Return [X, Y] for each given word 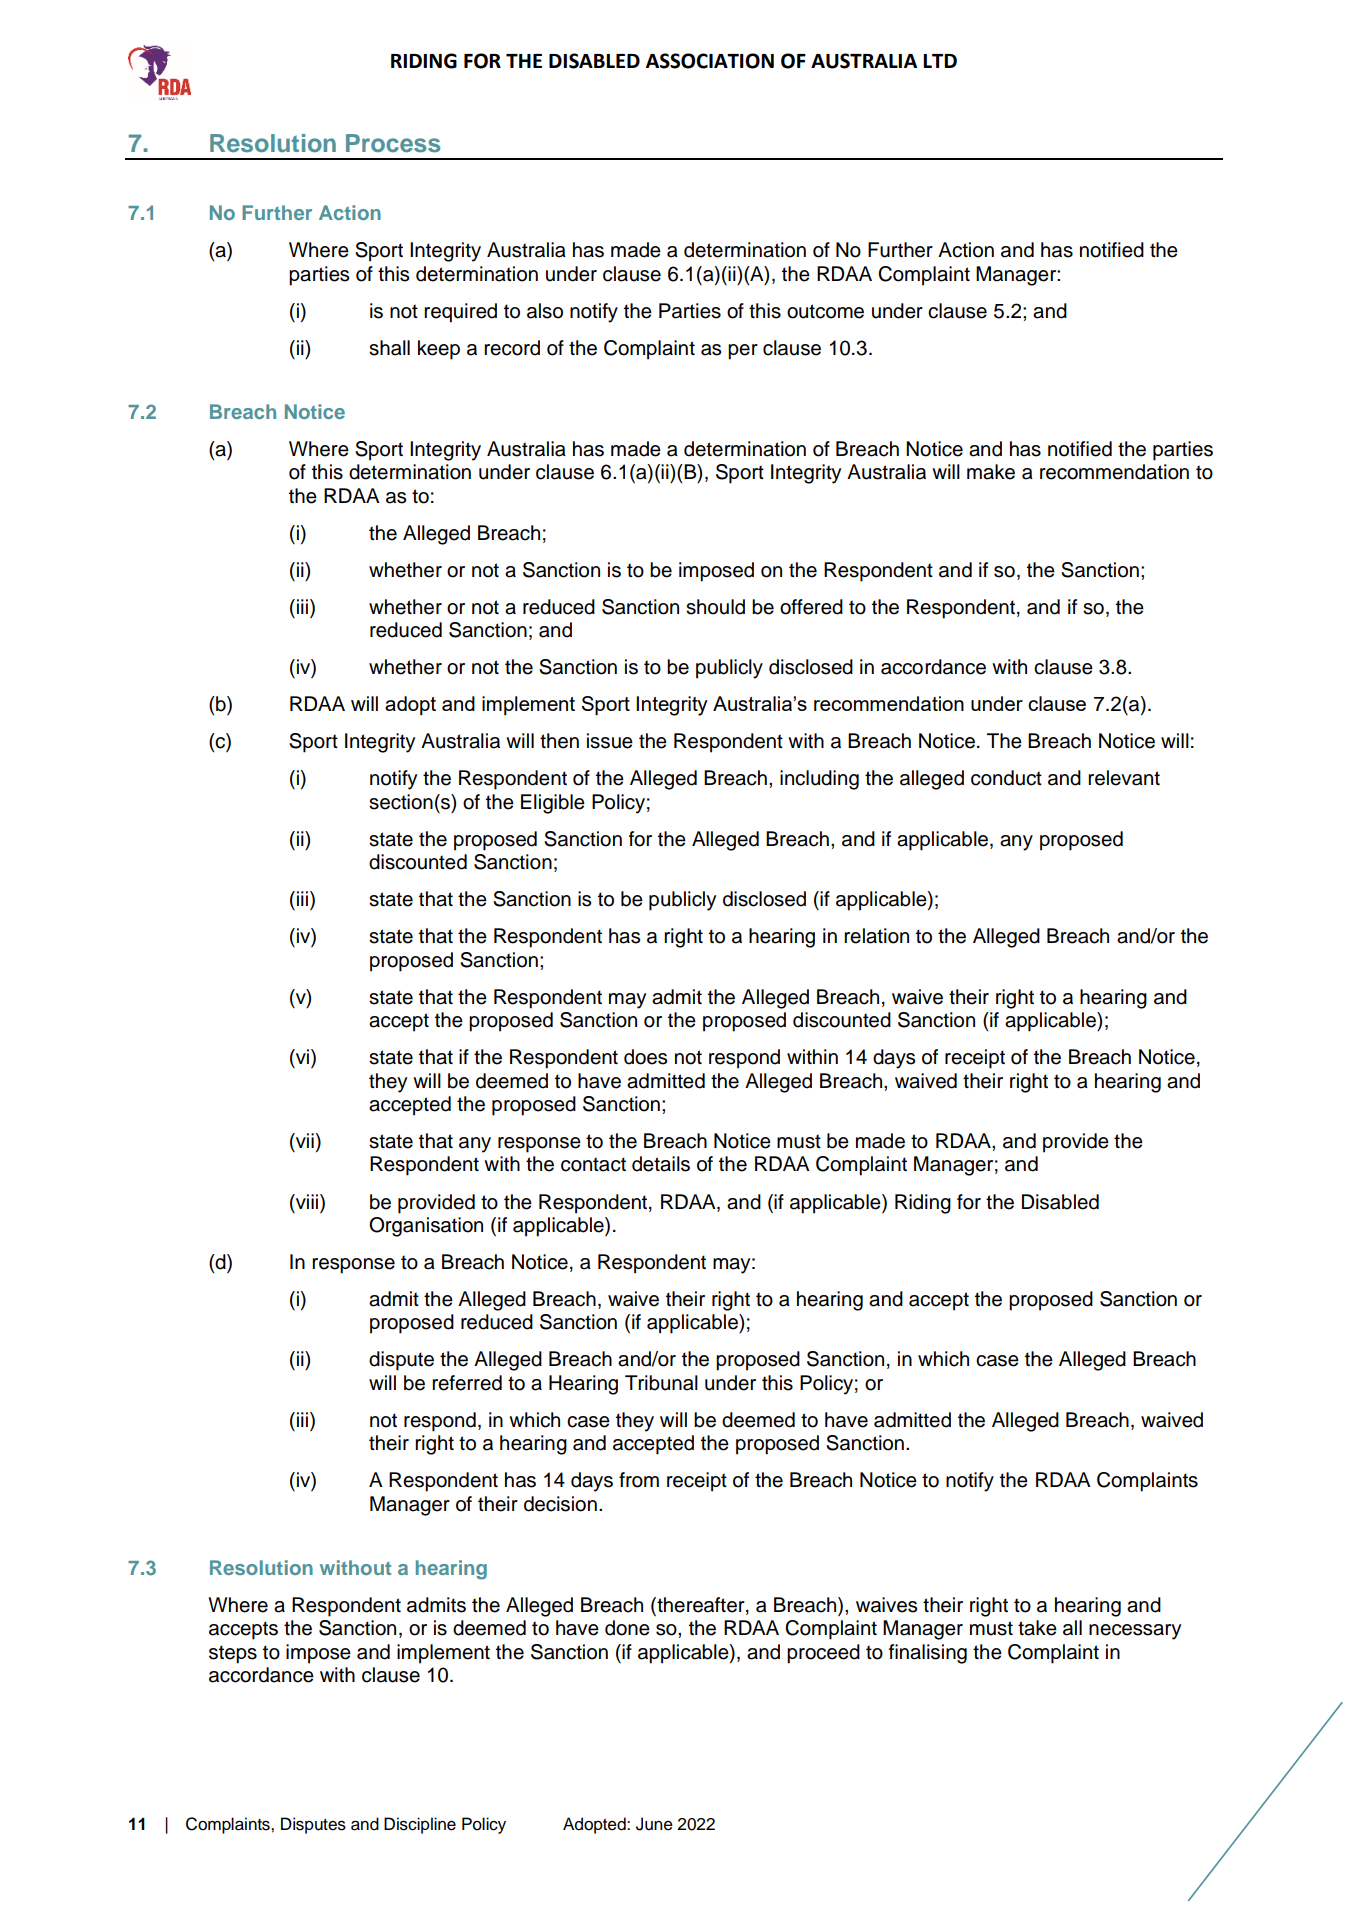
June [654, 1824]
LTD [940, 61]
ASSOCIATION [710, 61]
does [645, 1057]
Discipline [420, 1825]
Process [393, 143]
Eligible [553, 804]
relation [876, 936]
